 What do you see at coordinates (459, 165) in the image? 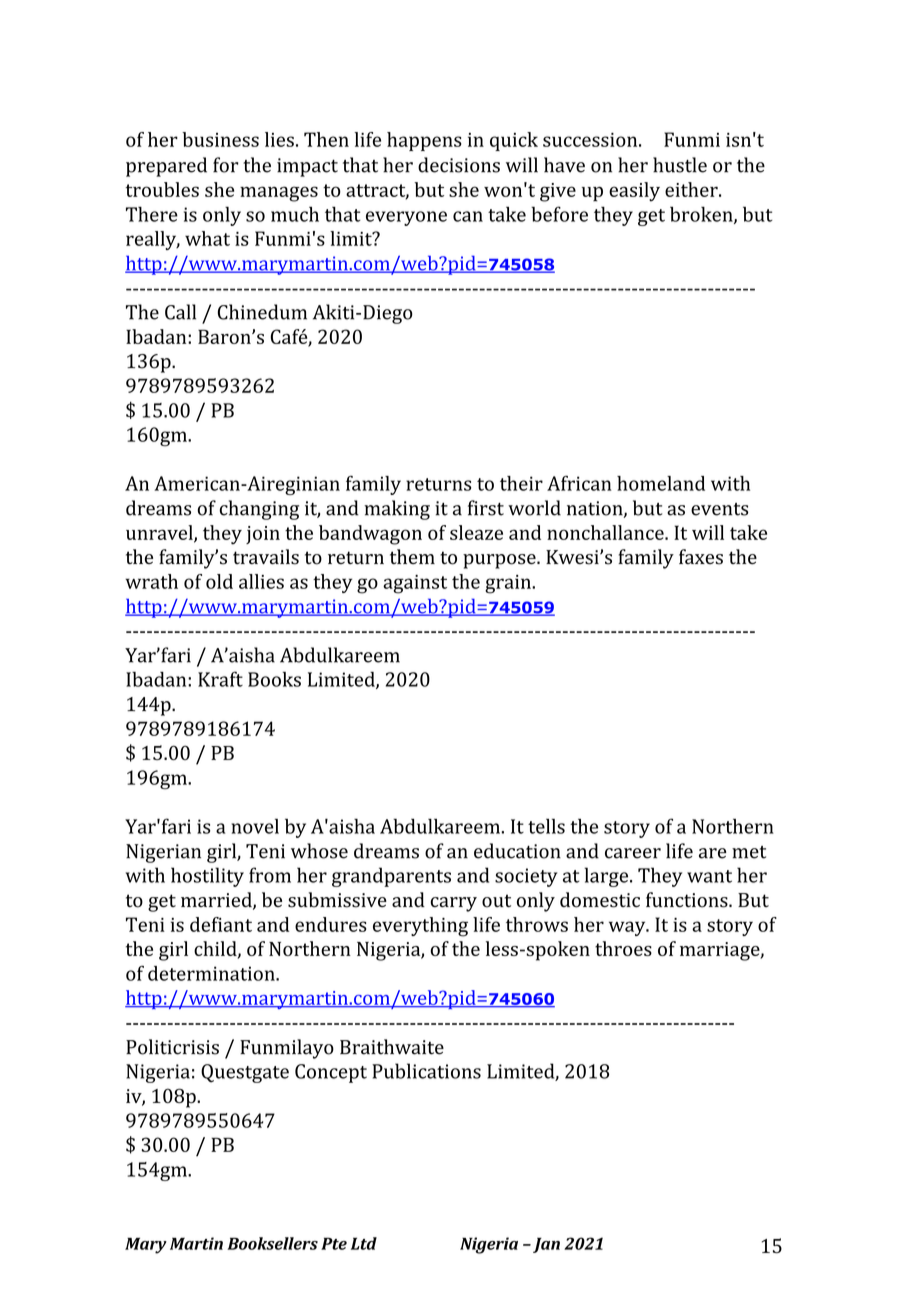
I see `decisions` at bounding box center [459, 165].
